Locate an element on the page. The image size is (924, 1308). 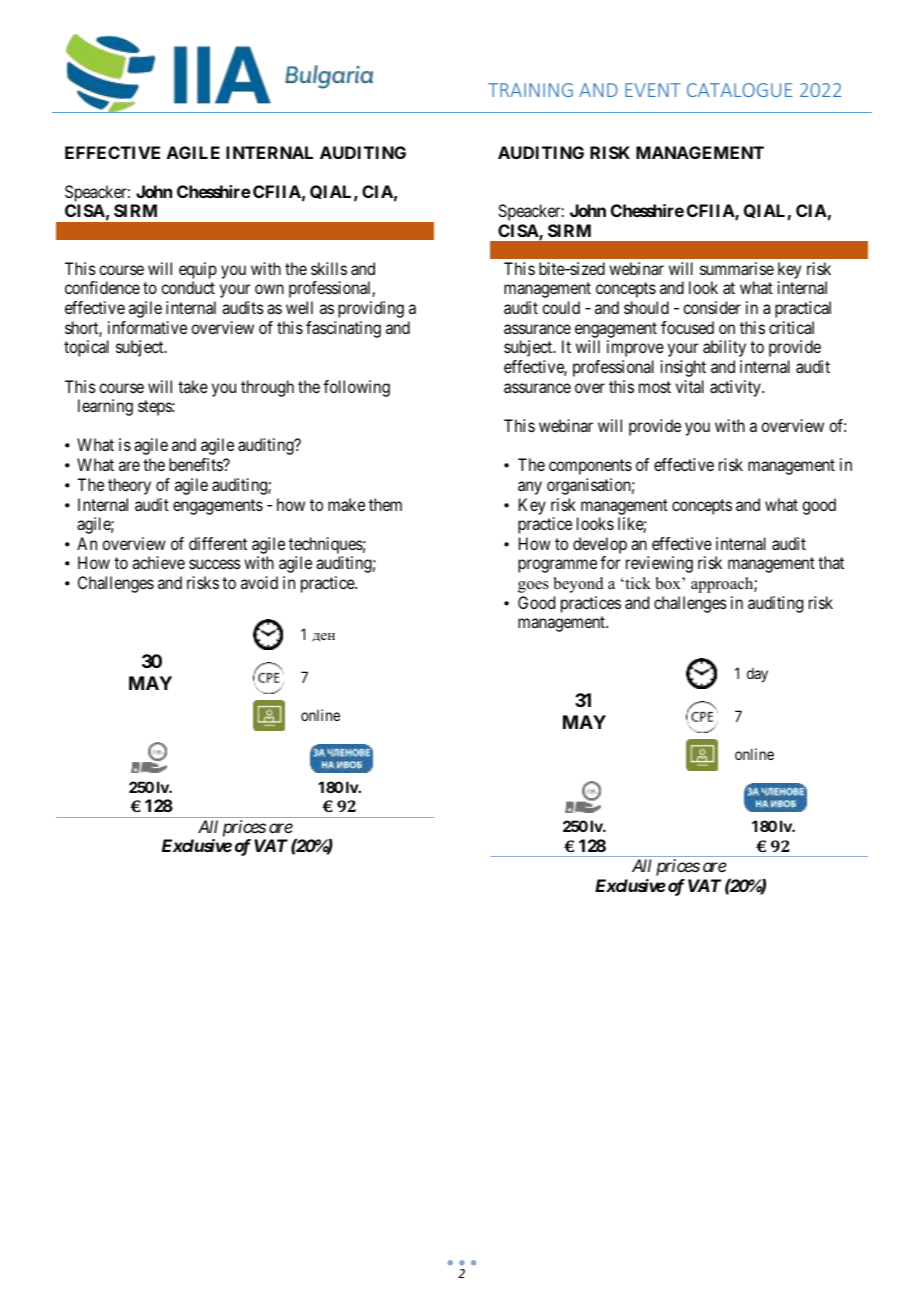
day is located at coordinates (757, 675).
